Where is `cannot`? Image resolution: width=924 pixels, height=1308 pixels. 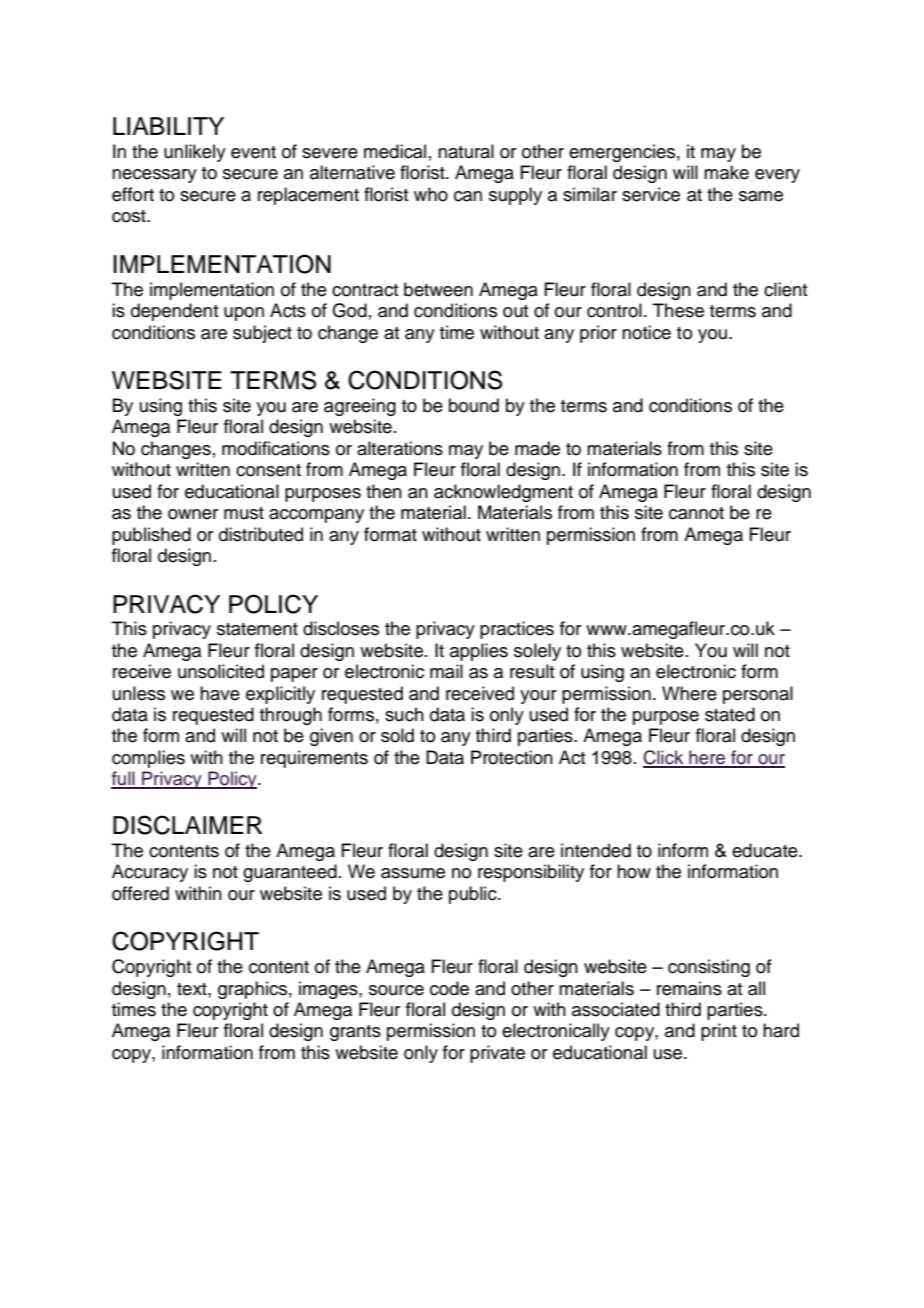
cannot is located at coordinates (696, 513).
